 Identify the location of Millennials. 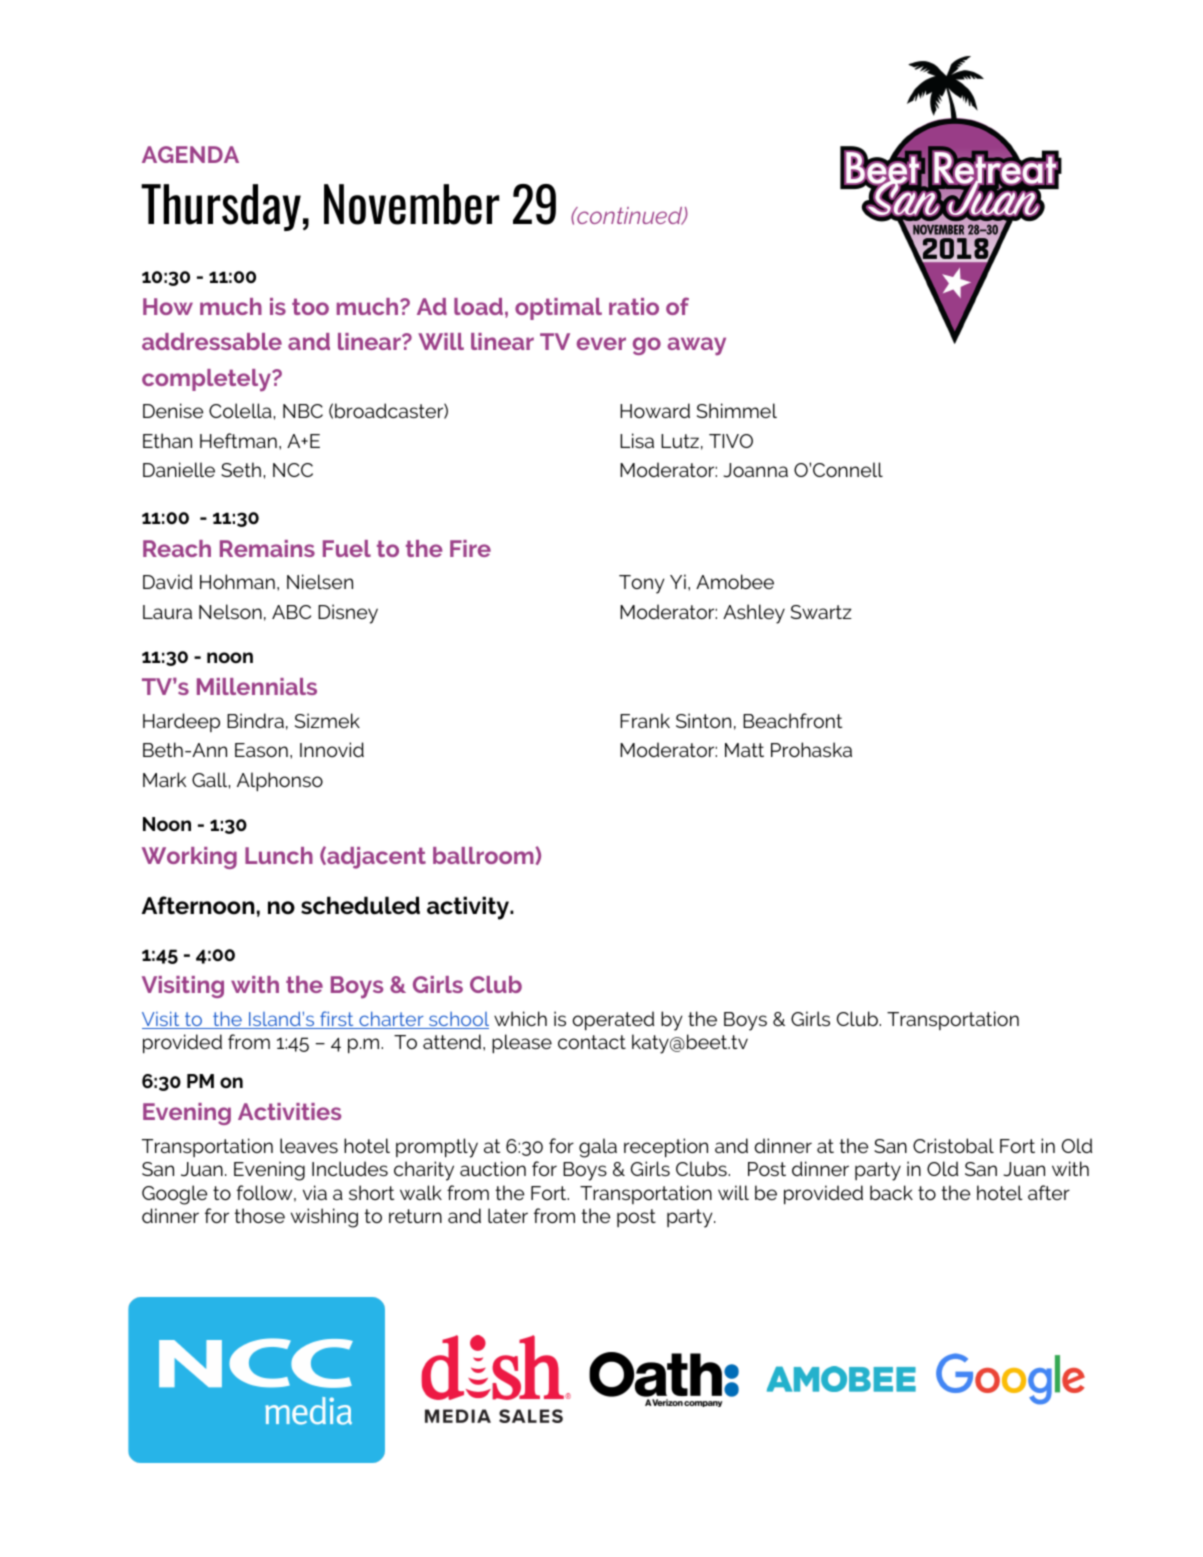
(257, 686).
